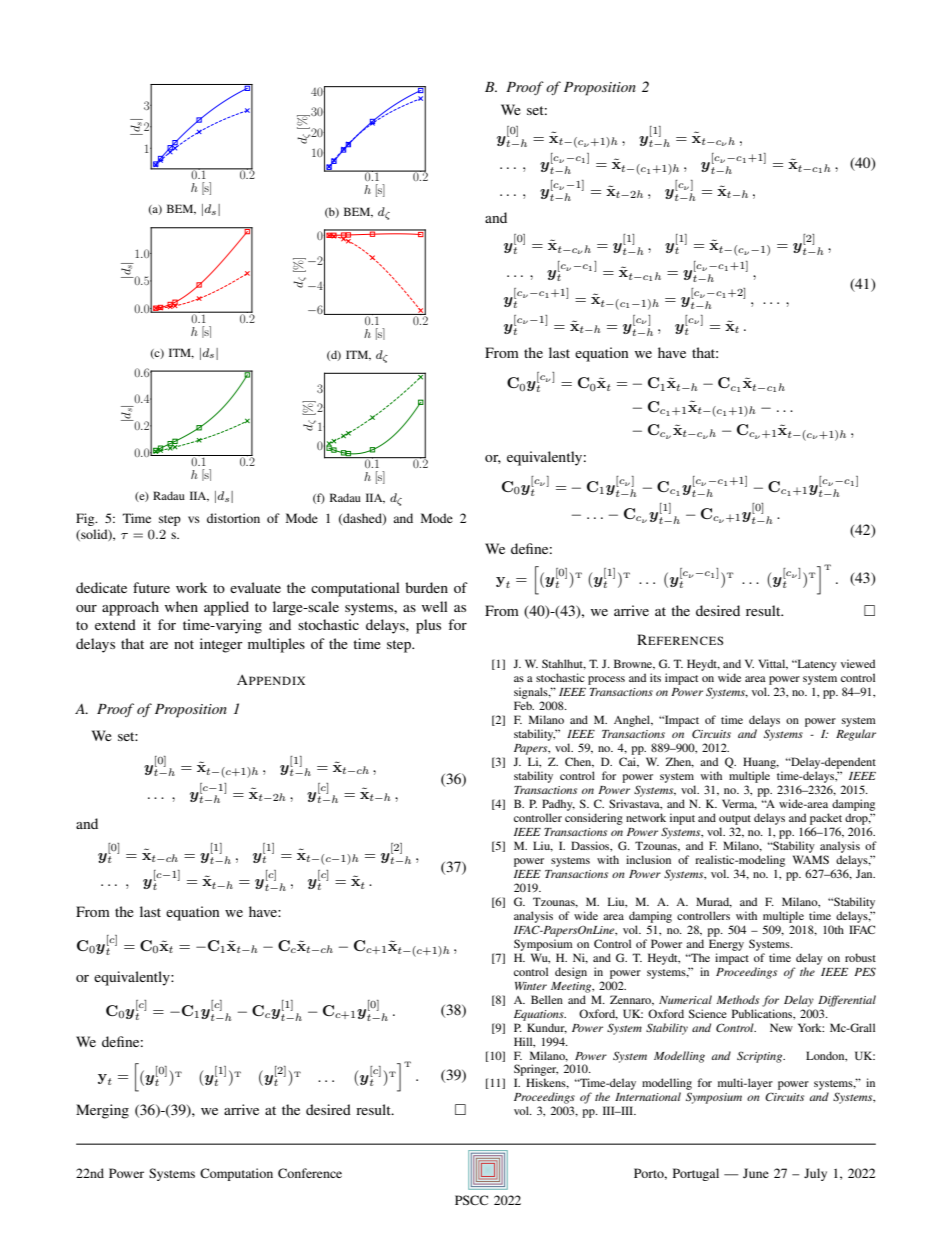 This image has width=952, height=1233. Describe the element at coordinates (184, 644) in the image. I see `not` at that location.
